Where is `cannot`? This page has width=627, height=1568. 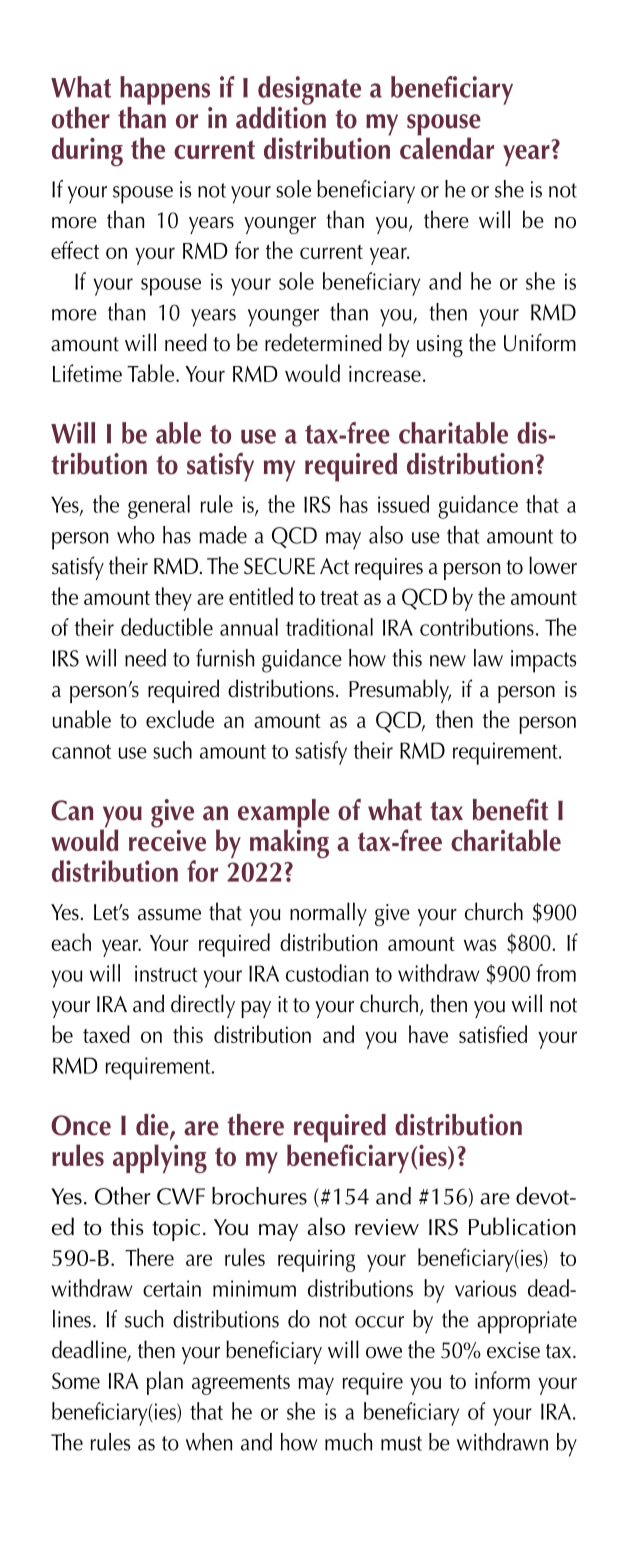
cannot is located at coordinates (81, 751).
